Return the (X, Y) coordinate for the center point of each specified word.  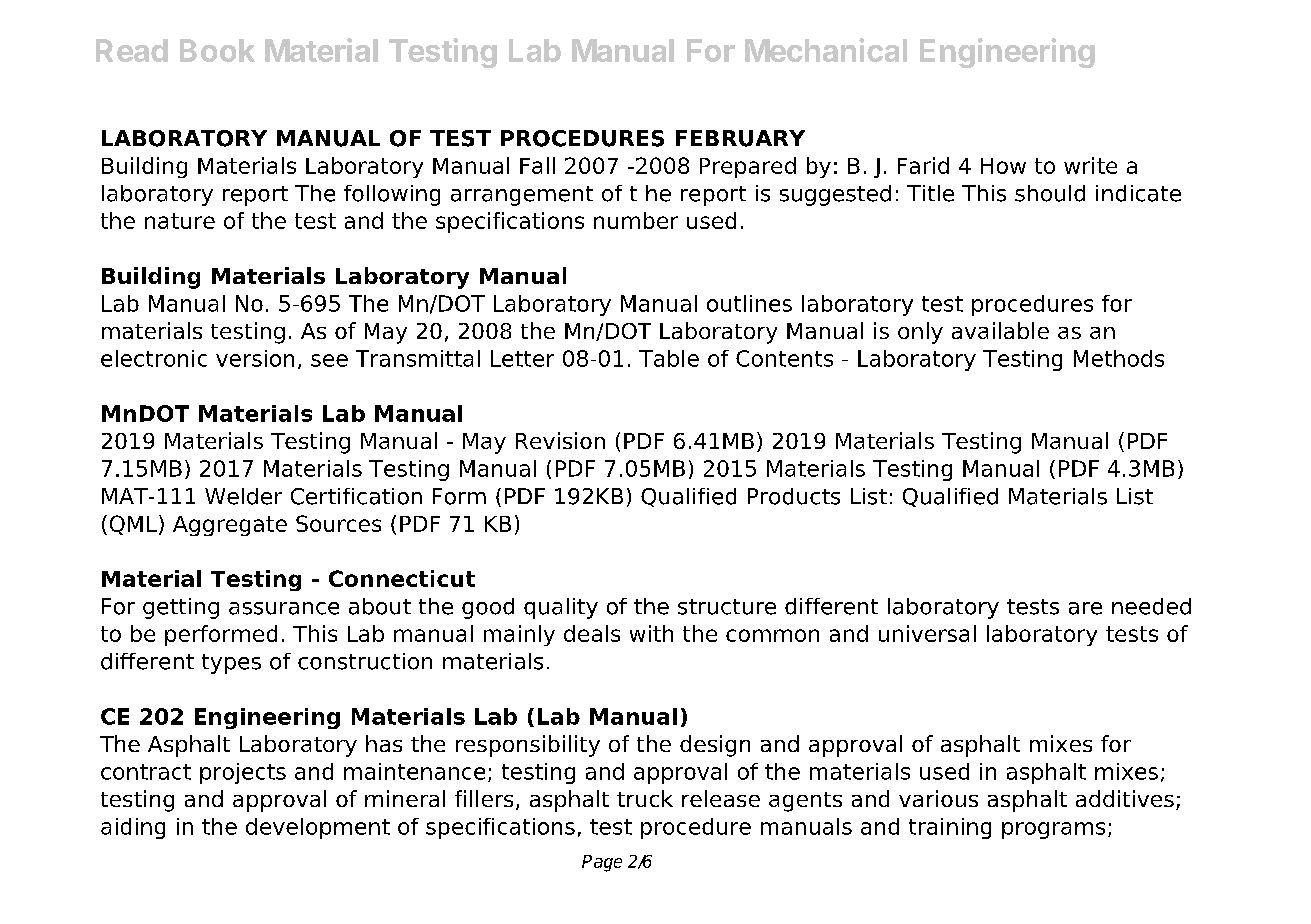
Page (602, 863)
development (318, 828)
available (1000, 330)
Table (669, 358)
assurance (284, 608)
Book (217, 50)
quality (561, 608)
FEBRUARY (740, 138)
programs (1053, 830)
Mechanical (826, 50)
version (255, 358)
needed (1151, 606)
